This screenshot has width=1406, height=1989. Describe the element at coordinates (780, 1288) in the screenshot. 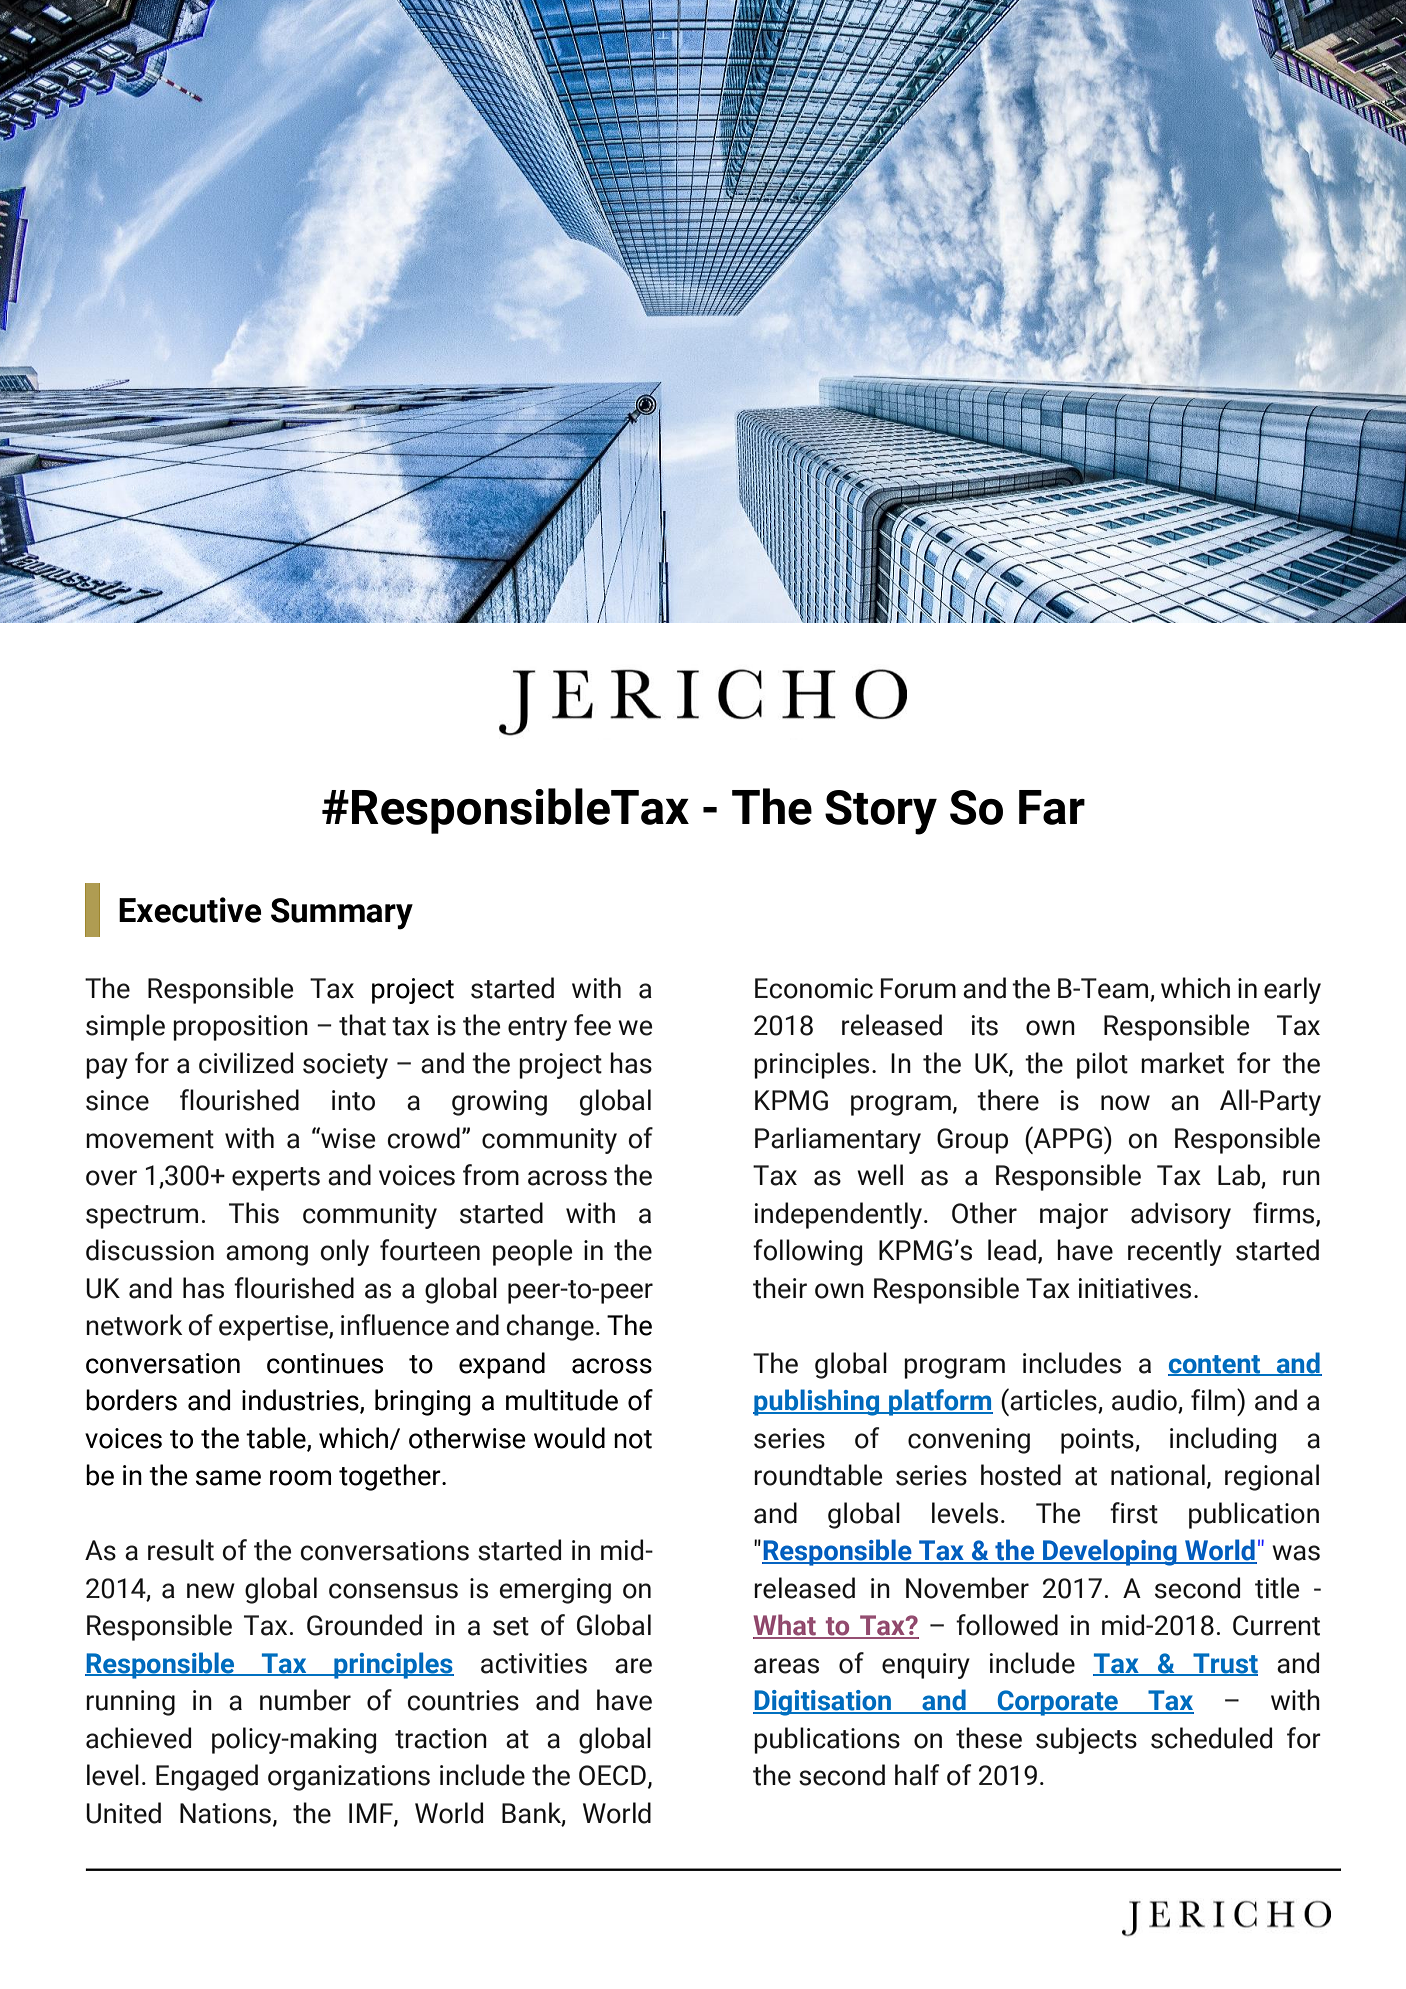

I see `their` at that location.
